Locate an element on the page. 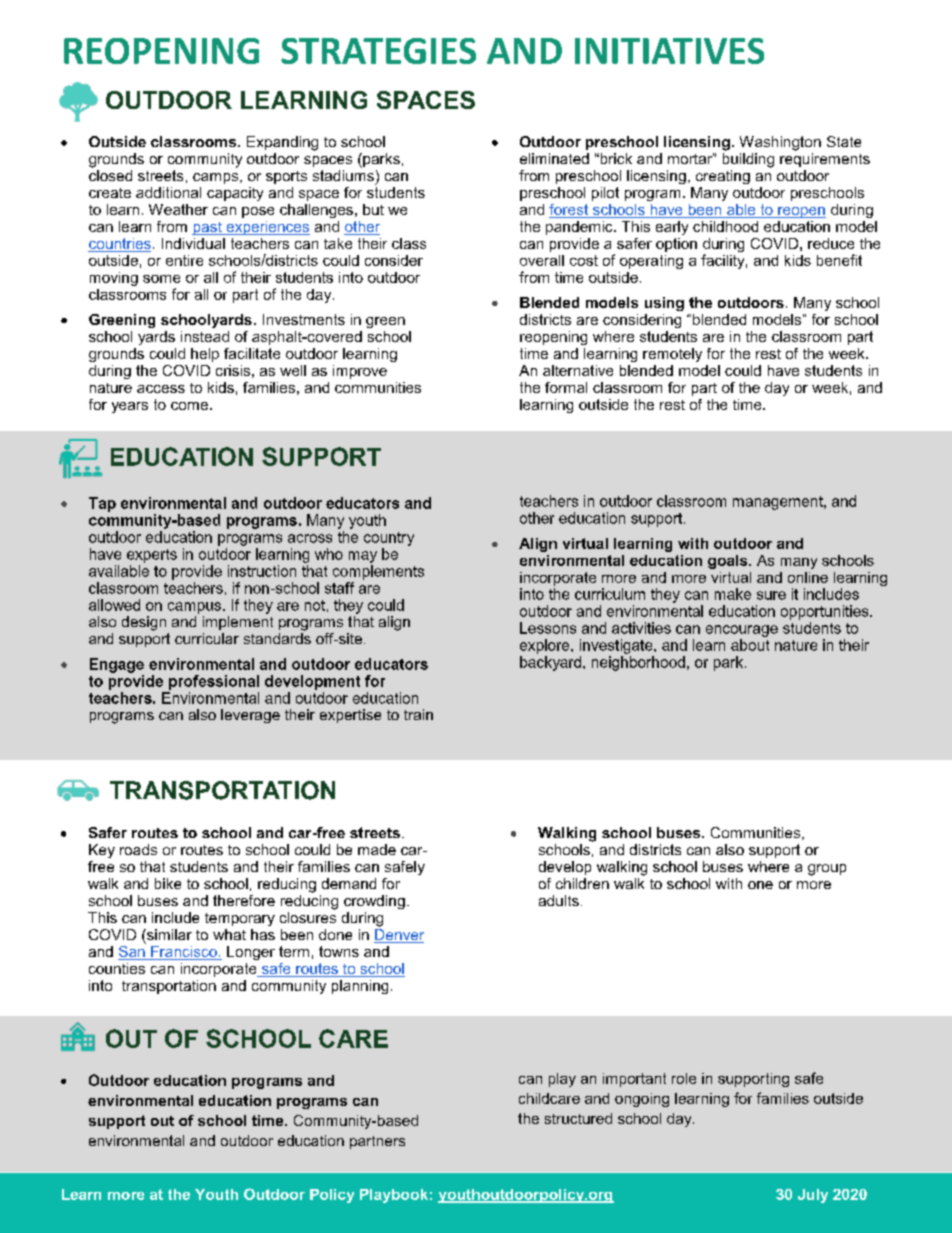 The width and height of the image is (952, 1233). Lessons is located at coordinates (548, 628).
